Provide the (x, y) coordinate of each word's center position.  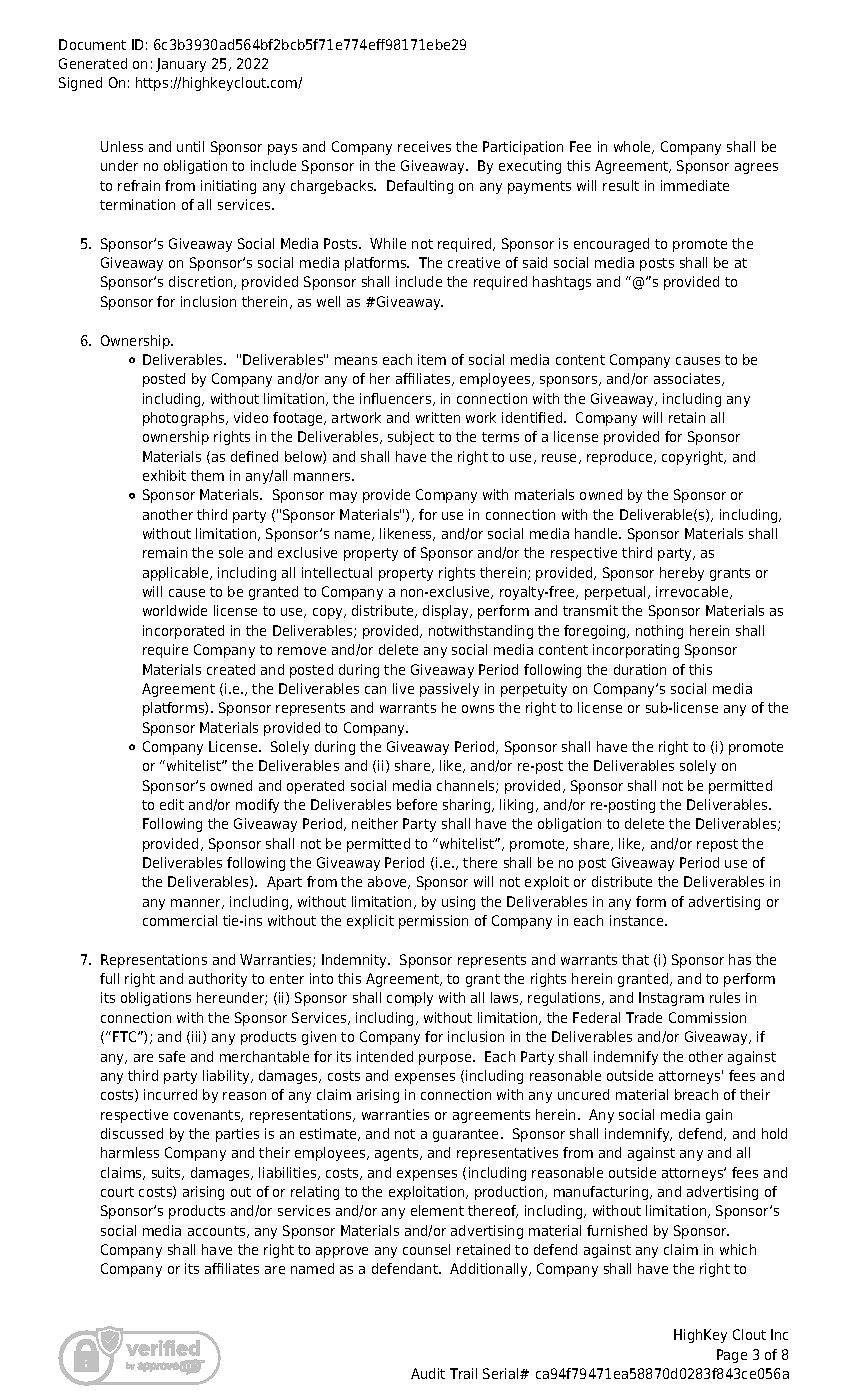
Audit (428, 1373)
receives (424, 146)
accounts (218, 1232)
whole (634, 147)
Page (732, 1356)
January (181, 65)
